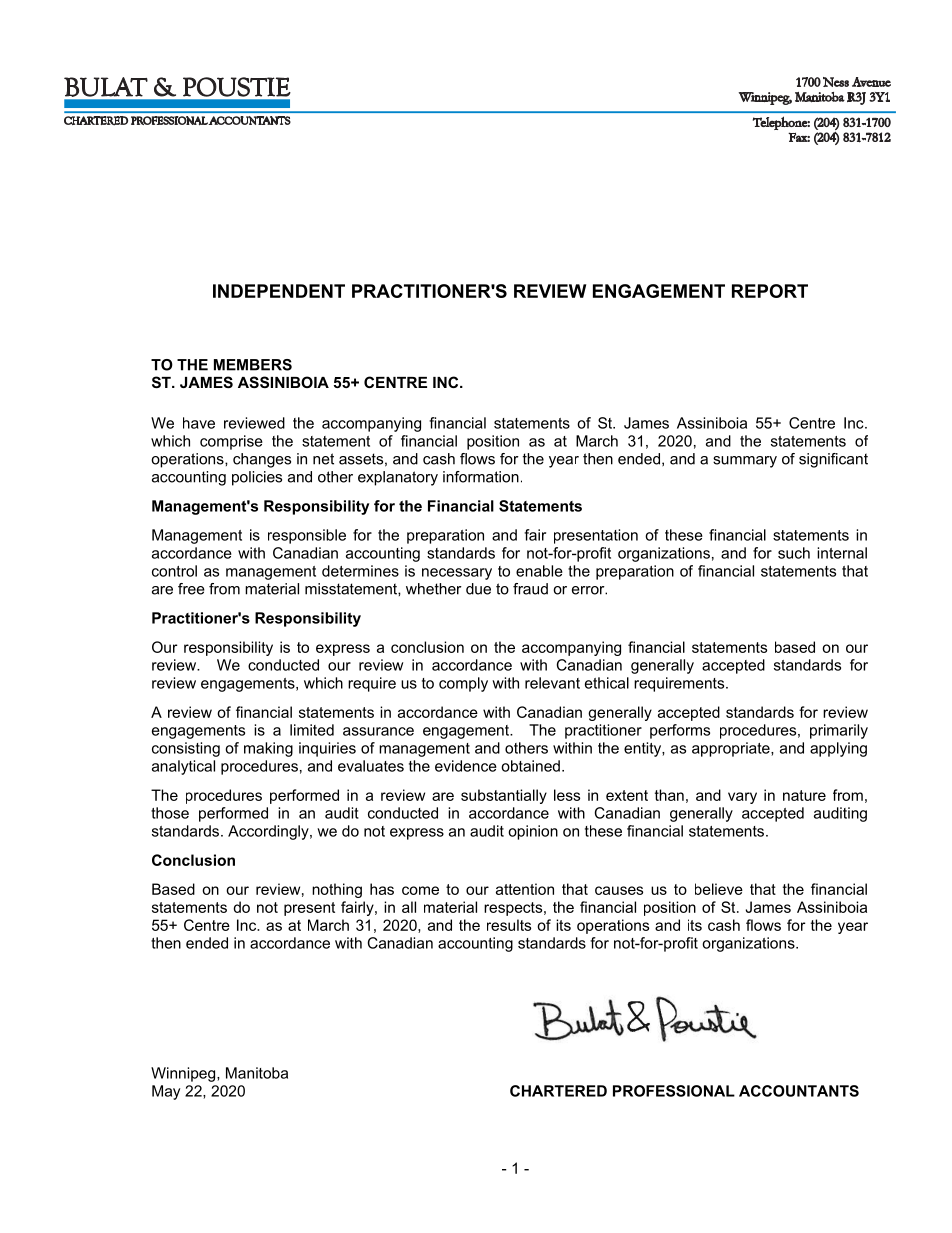  What do you see at coordinates (558, 1091) in the screenshot?
I see `CHARTERED` at bounding box center [558, 1091].
